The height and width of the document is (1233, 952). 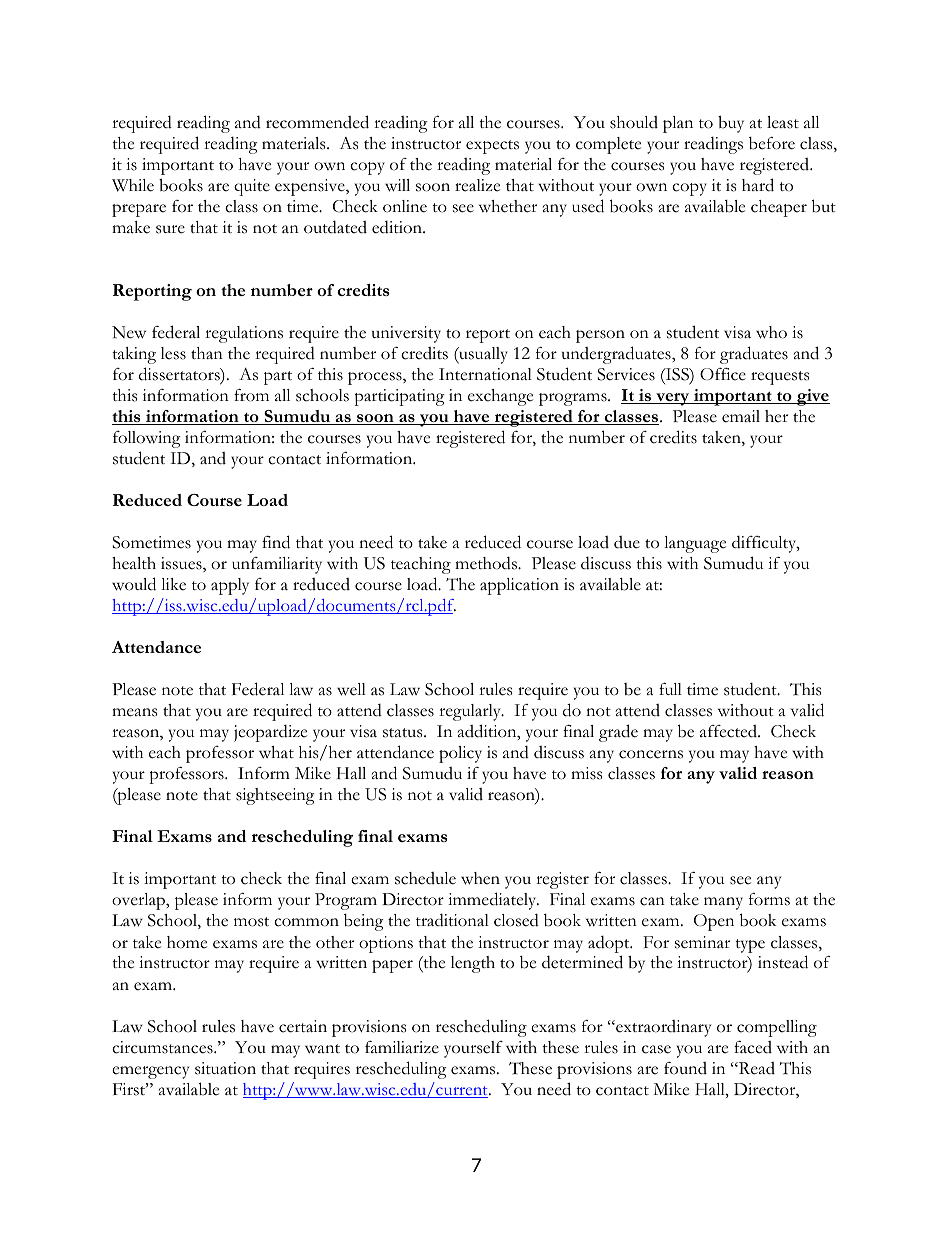 I want to click on policy, so click(x=460, y=754).
